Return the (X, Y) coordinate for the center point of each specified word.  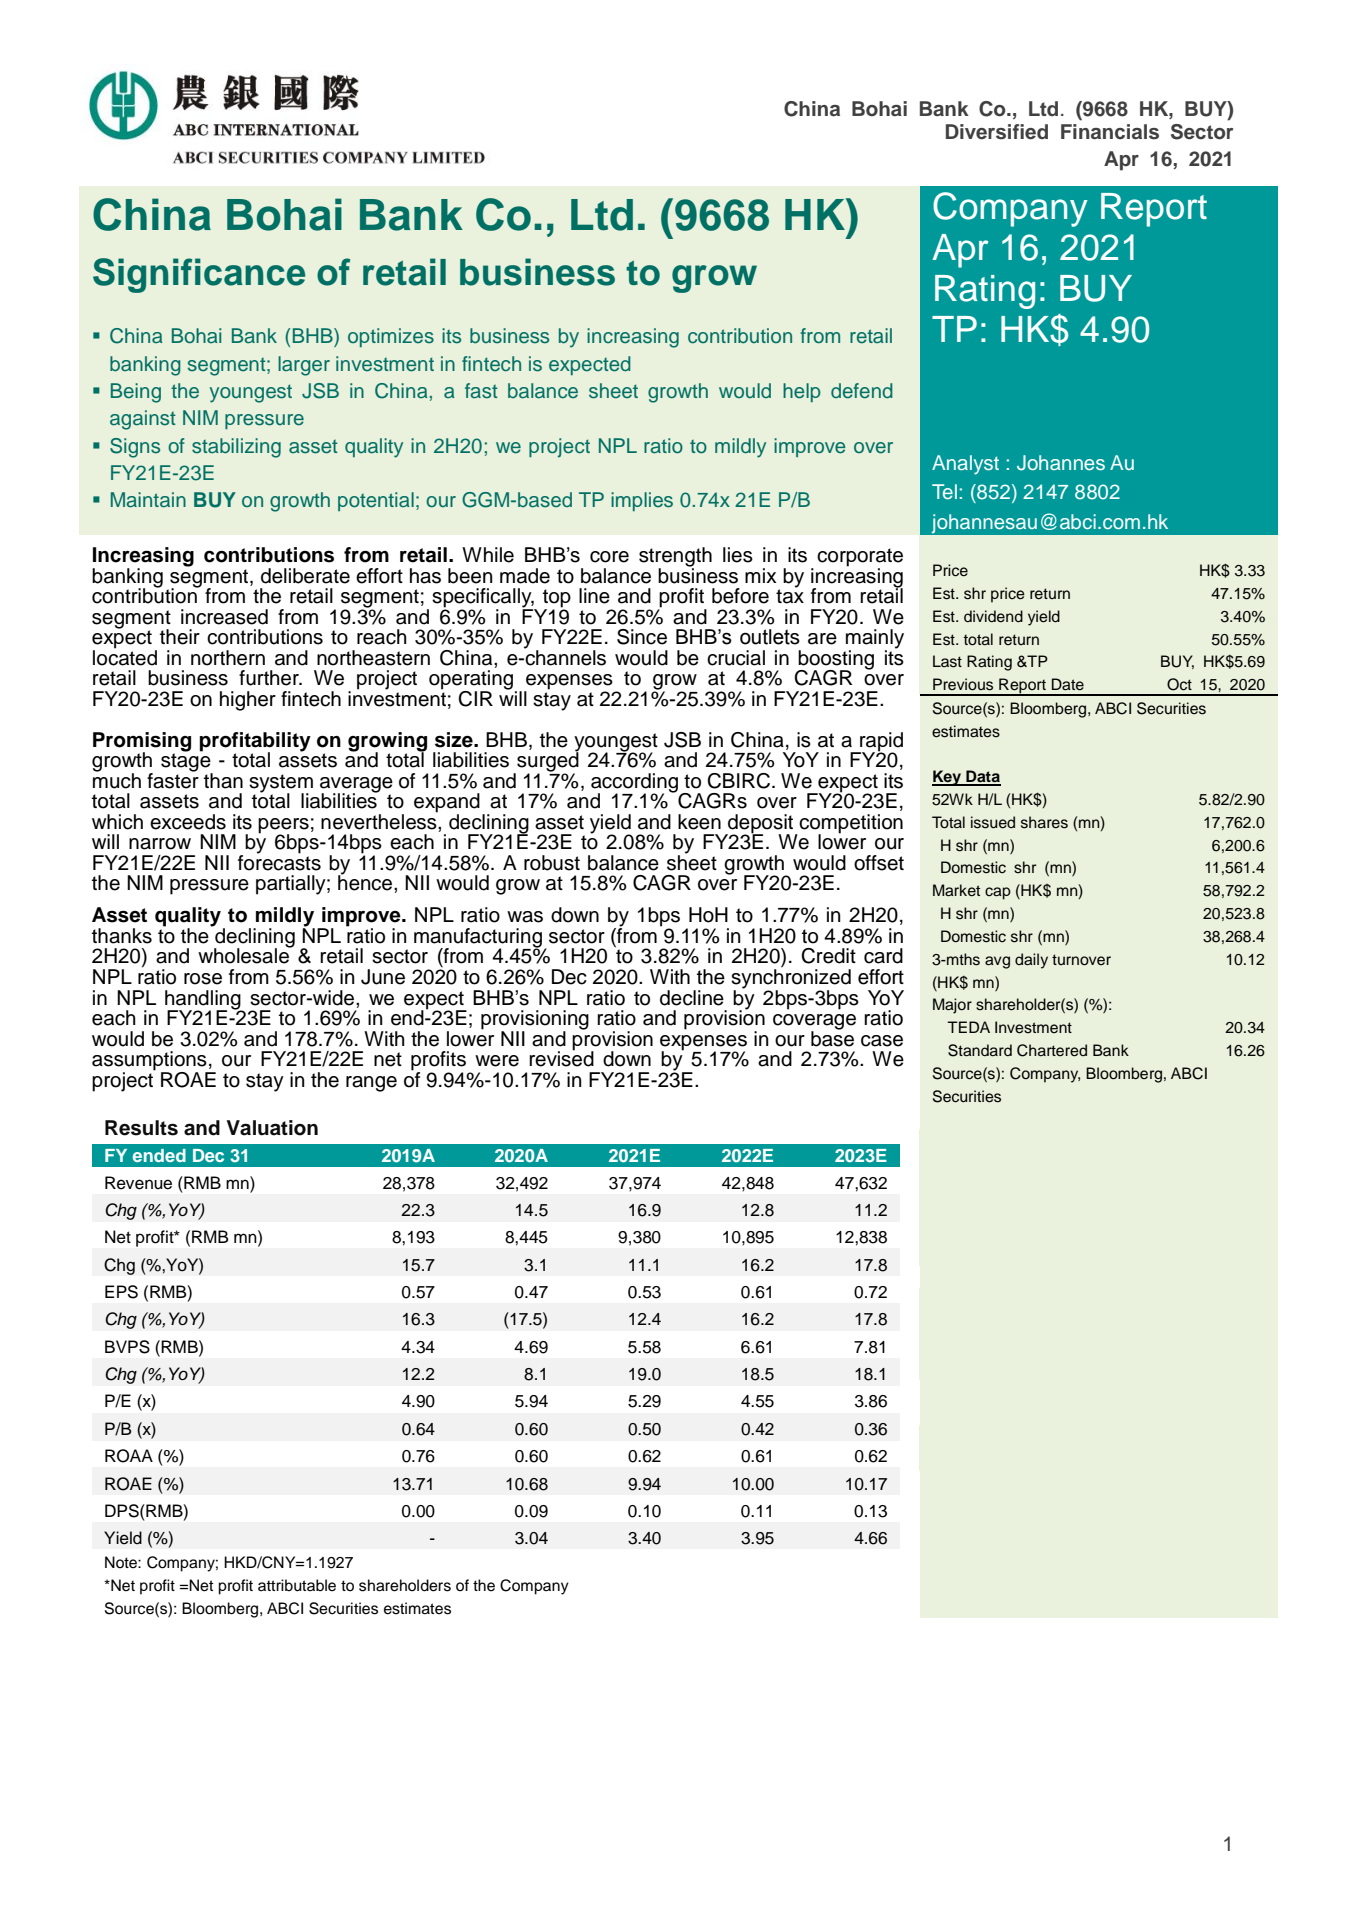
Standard (980, 1050)
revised (561, 1058)
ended (159, 1155)
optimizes (391, 337)
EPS (121, 1292)
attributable (297, 1585)
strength (675, 558)
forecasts (279, 861)
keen (699, 822)
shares (1044, 822)
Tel (944, 491)
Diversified (997, 132)
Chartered (1052, 1050)
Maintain (148, 500)
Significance (199, 275)
